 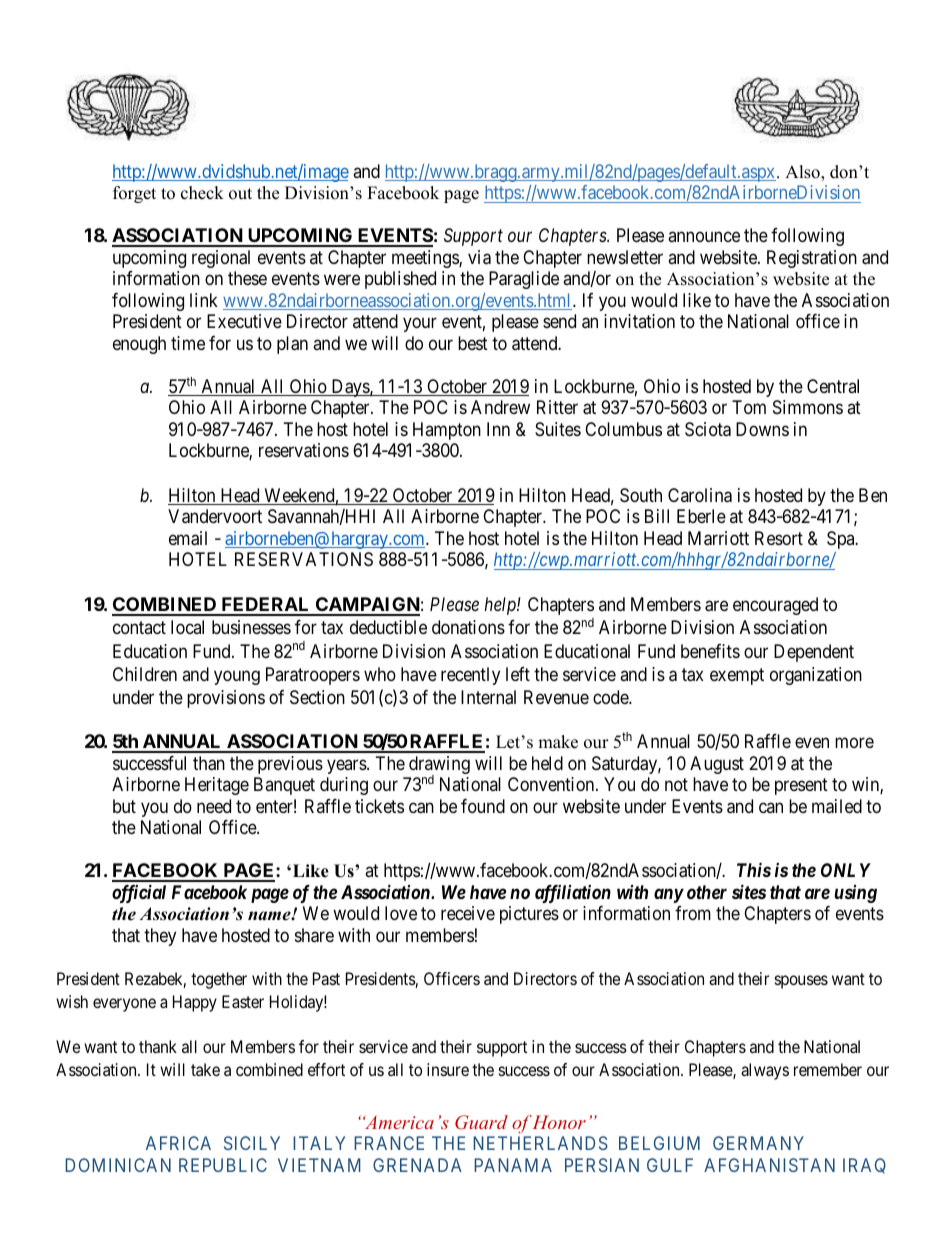 I want to click on spouses, so click(x=801, y=982).
